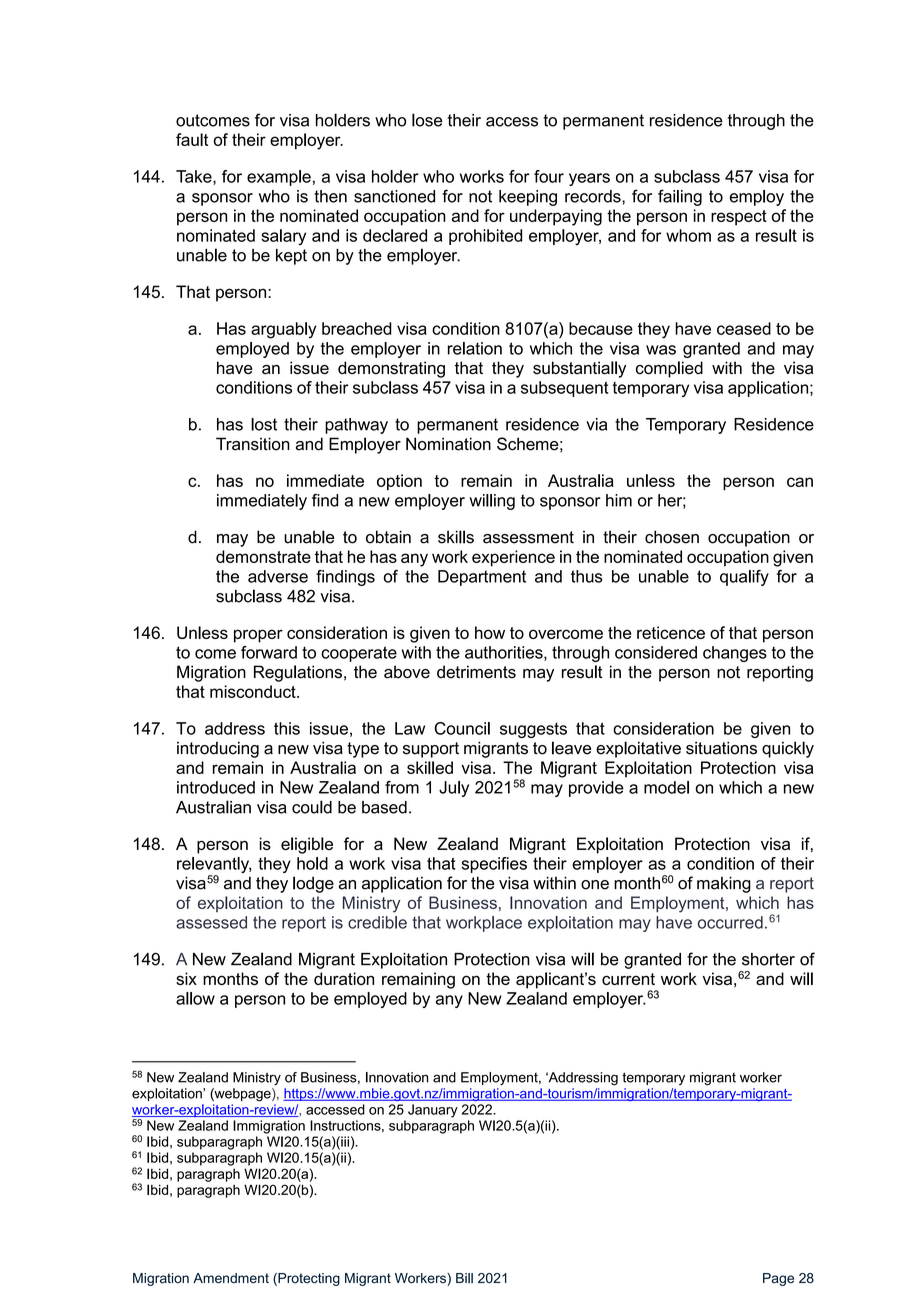 Image resolution: width=924 pixels, height=1308 pixels. I want to click on detriments, so click(476, 672).
